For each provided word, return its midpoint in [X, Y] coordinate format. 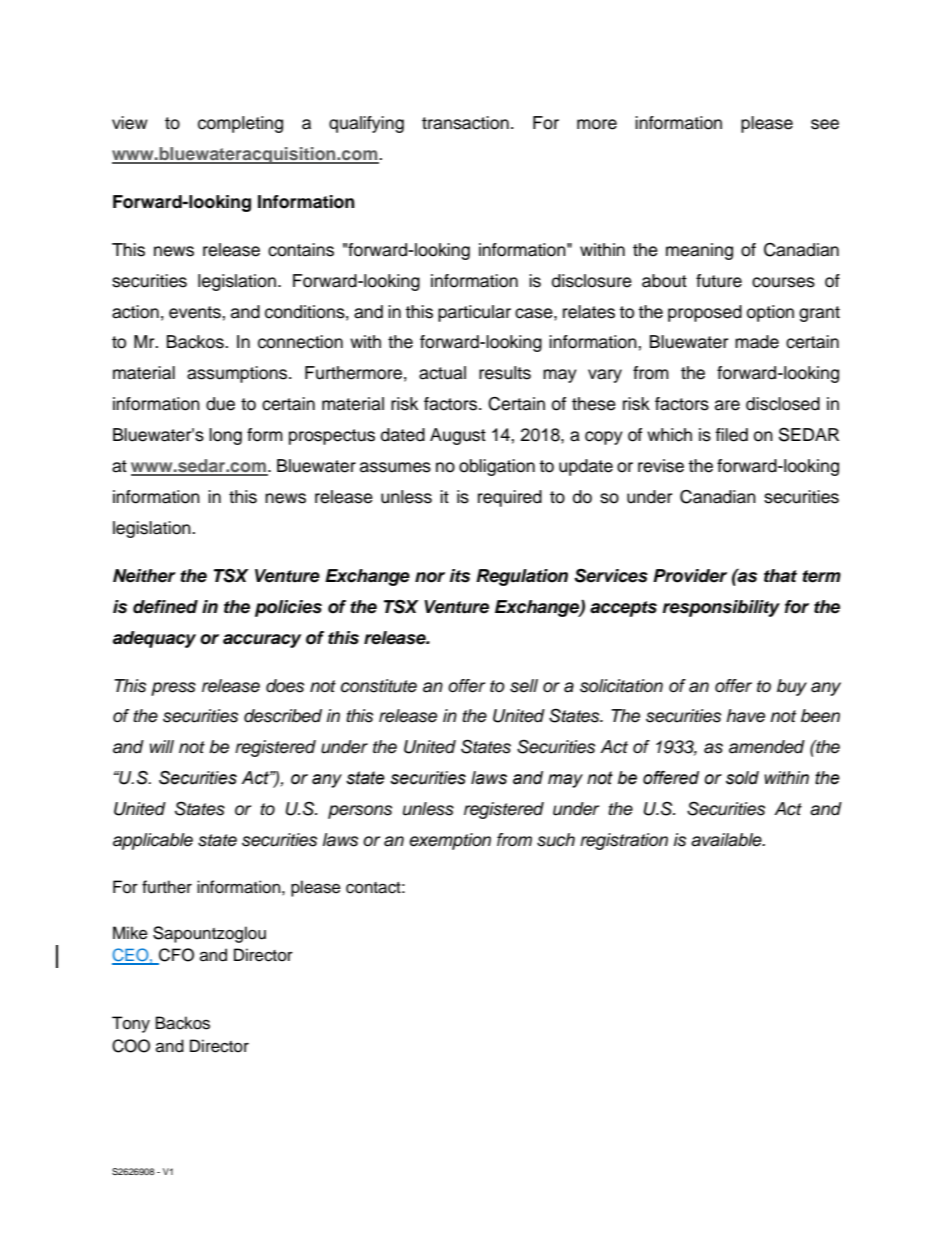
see [825, 124]
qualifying [366, 124]
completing [240, 124]
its [460, 576]
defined [165, 607]
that [780, 576]
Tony [131, 1024]
